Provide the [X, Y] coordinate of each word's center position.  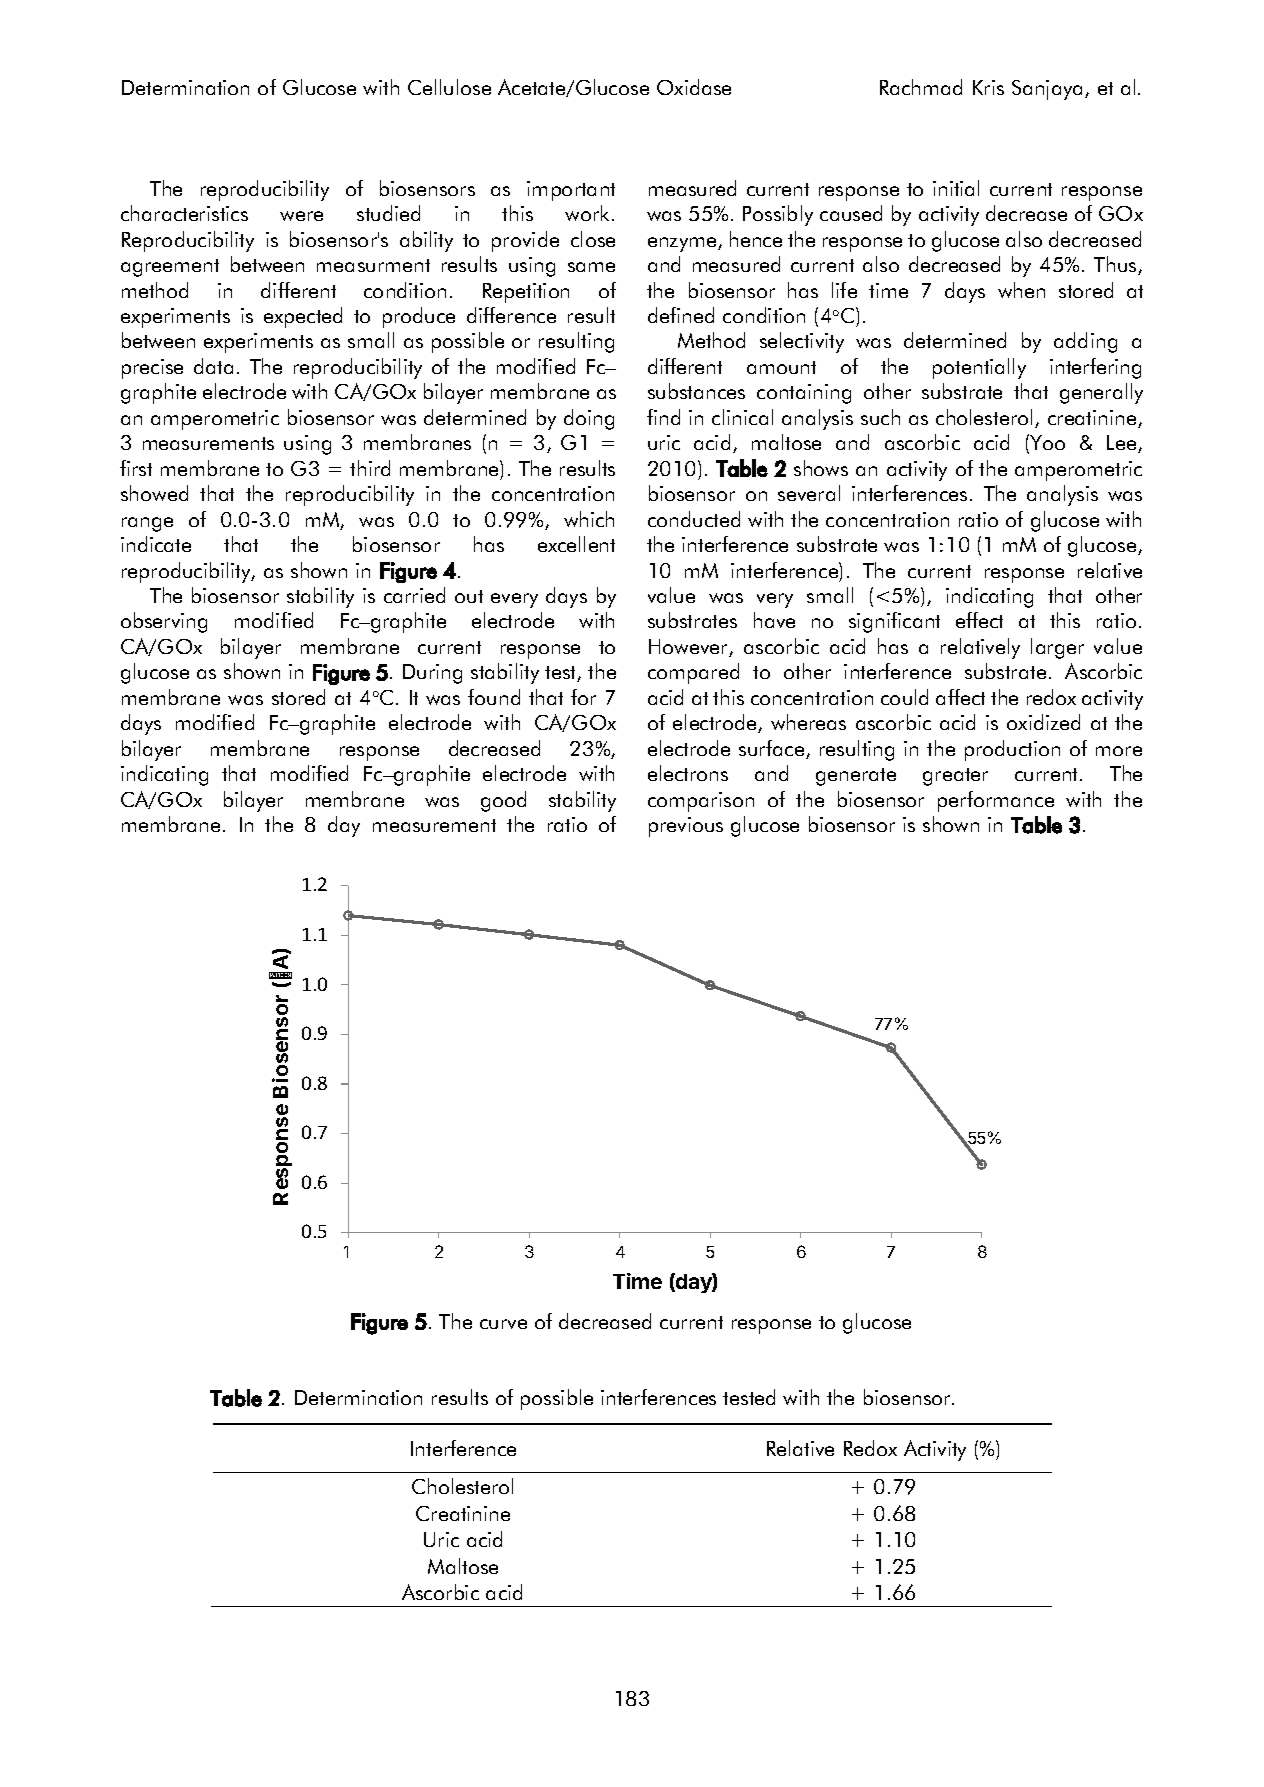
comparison [701, 802]
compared [693, 673]
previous [686, 827]
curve [503, 1324]
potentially [979, 368]
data [213, 366]
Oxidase [694, 87]
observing [164, 622]
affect [960, 697]
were [301, 216]
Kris [988, 87]
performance [996, 801]
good [503, 801]
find [663, 417]
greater [955, 777]
